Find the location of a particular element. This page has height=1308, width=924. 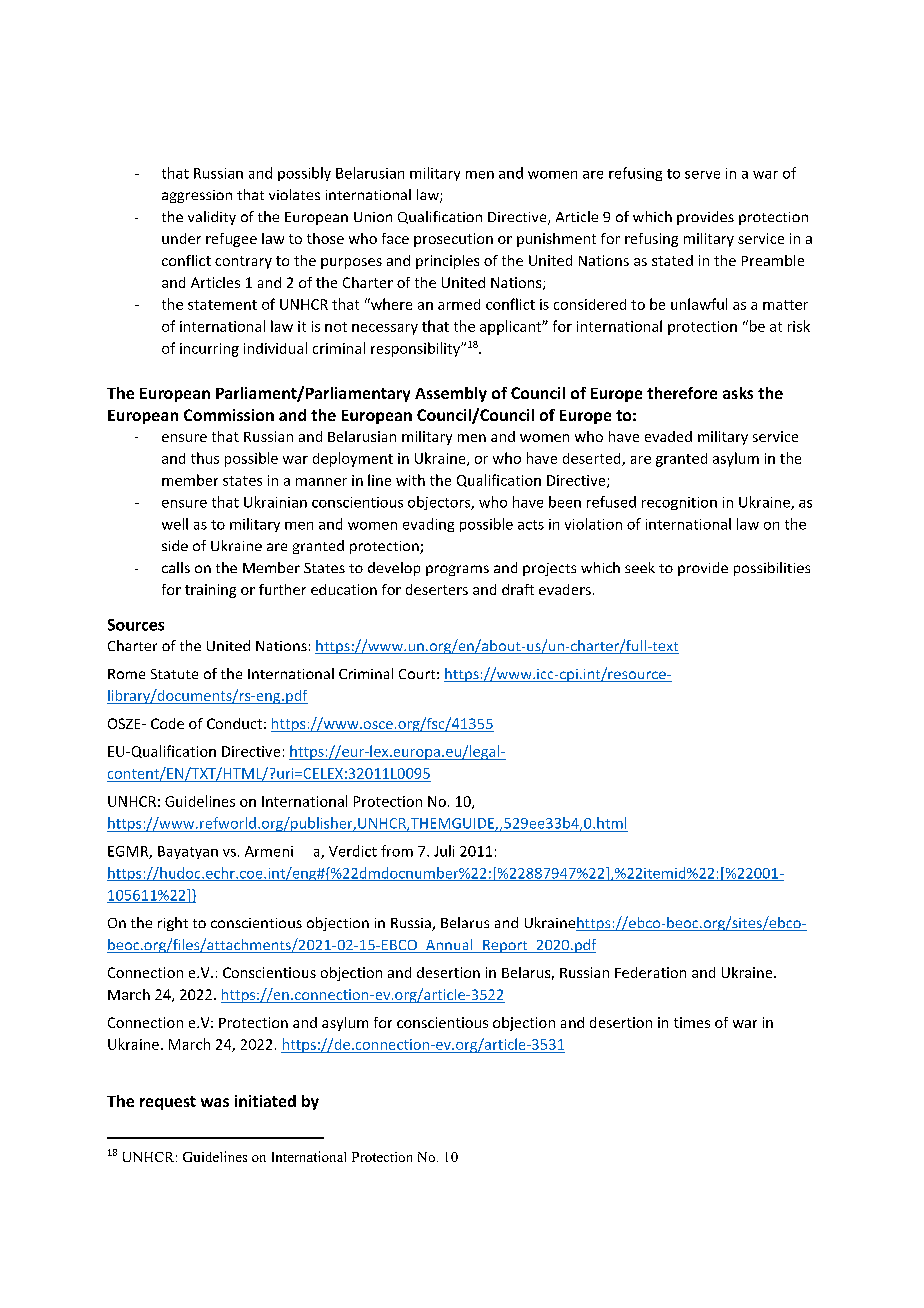

serve is located at coordinates (702, 175).
